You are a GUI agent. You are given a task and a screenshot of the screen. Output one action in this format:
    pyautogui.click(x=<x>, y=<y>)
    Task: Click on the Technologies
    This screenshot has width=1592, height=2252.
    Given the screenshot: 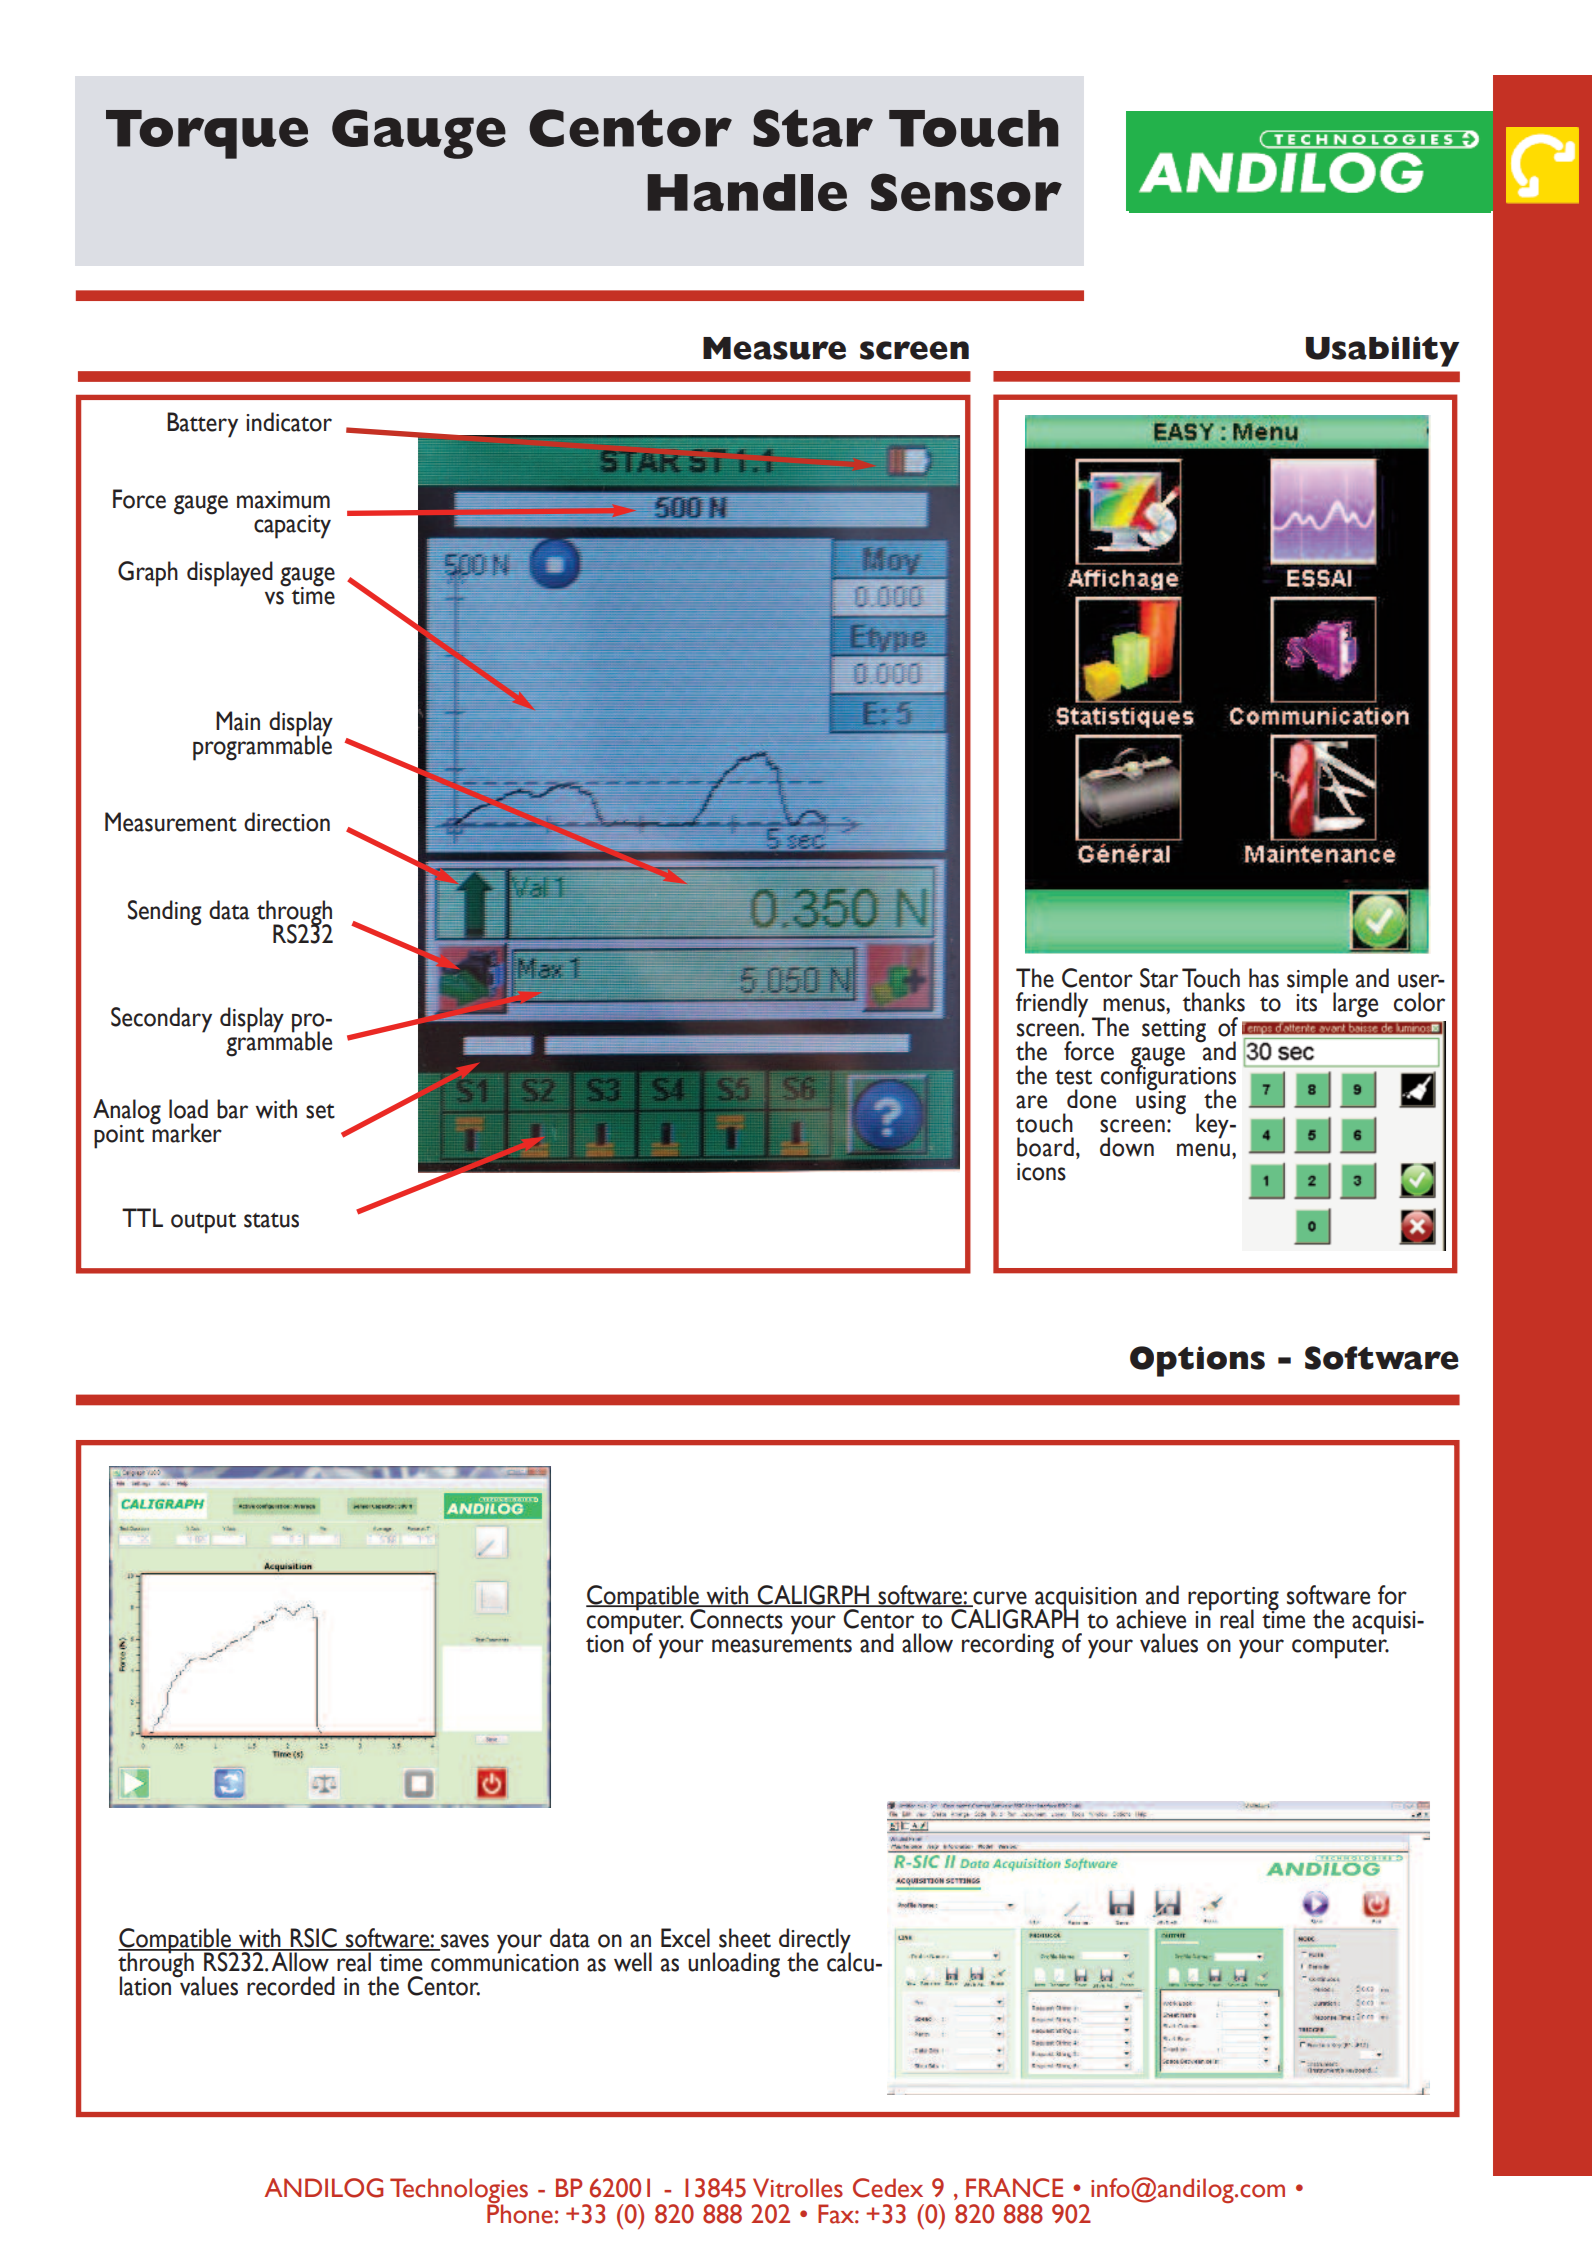 What is the action you would take?
    pyautogui.click(x=459, y=2191)
